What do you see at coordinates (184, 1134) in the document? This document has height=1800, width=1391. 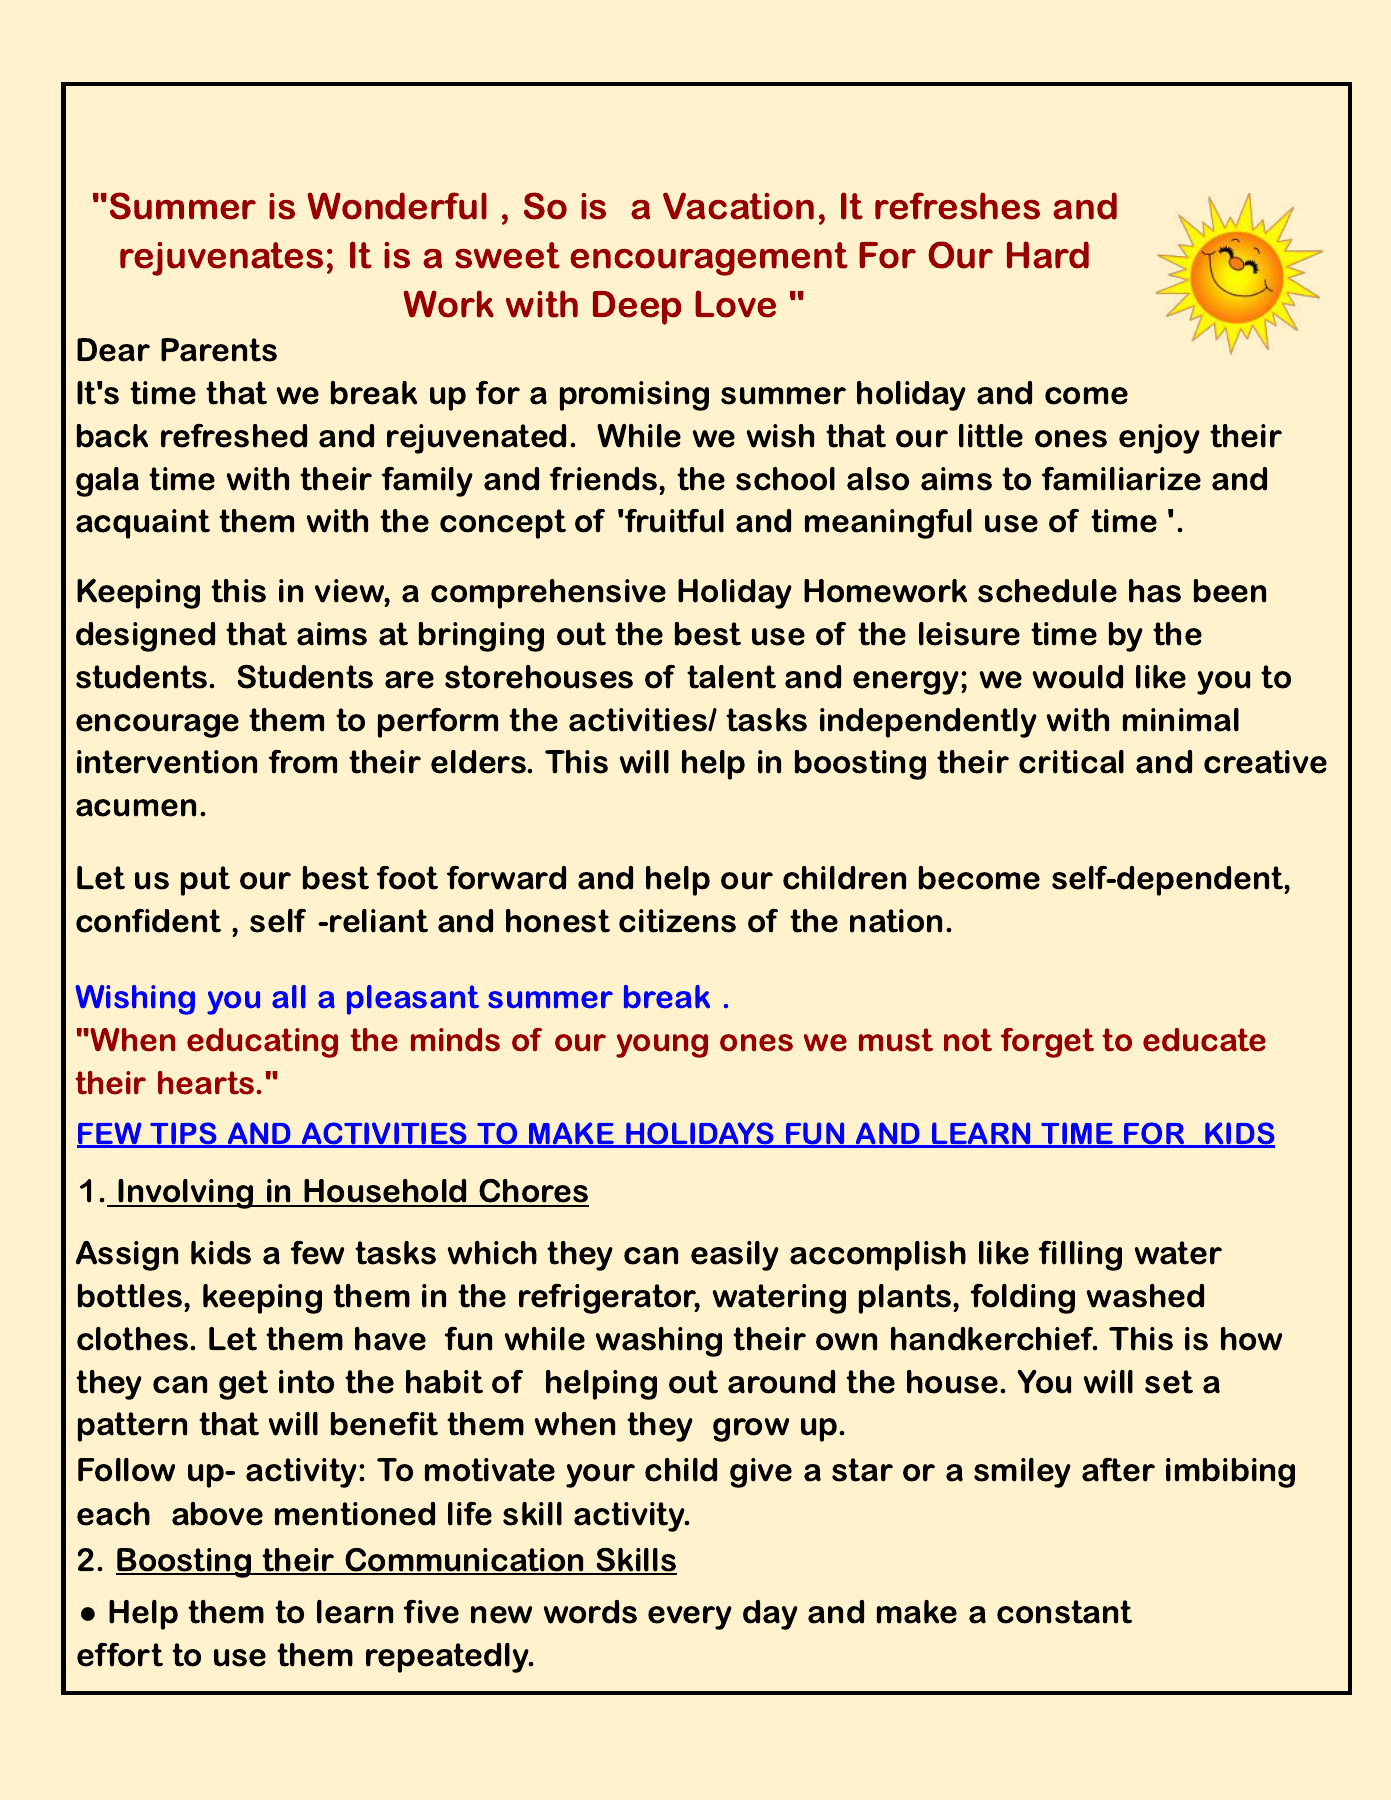 I see `TIPS` at bounding box center [184, 1134].
